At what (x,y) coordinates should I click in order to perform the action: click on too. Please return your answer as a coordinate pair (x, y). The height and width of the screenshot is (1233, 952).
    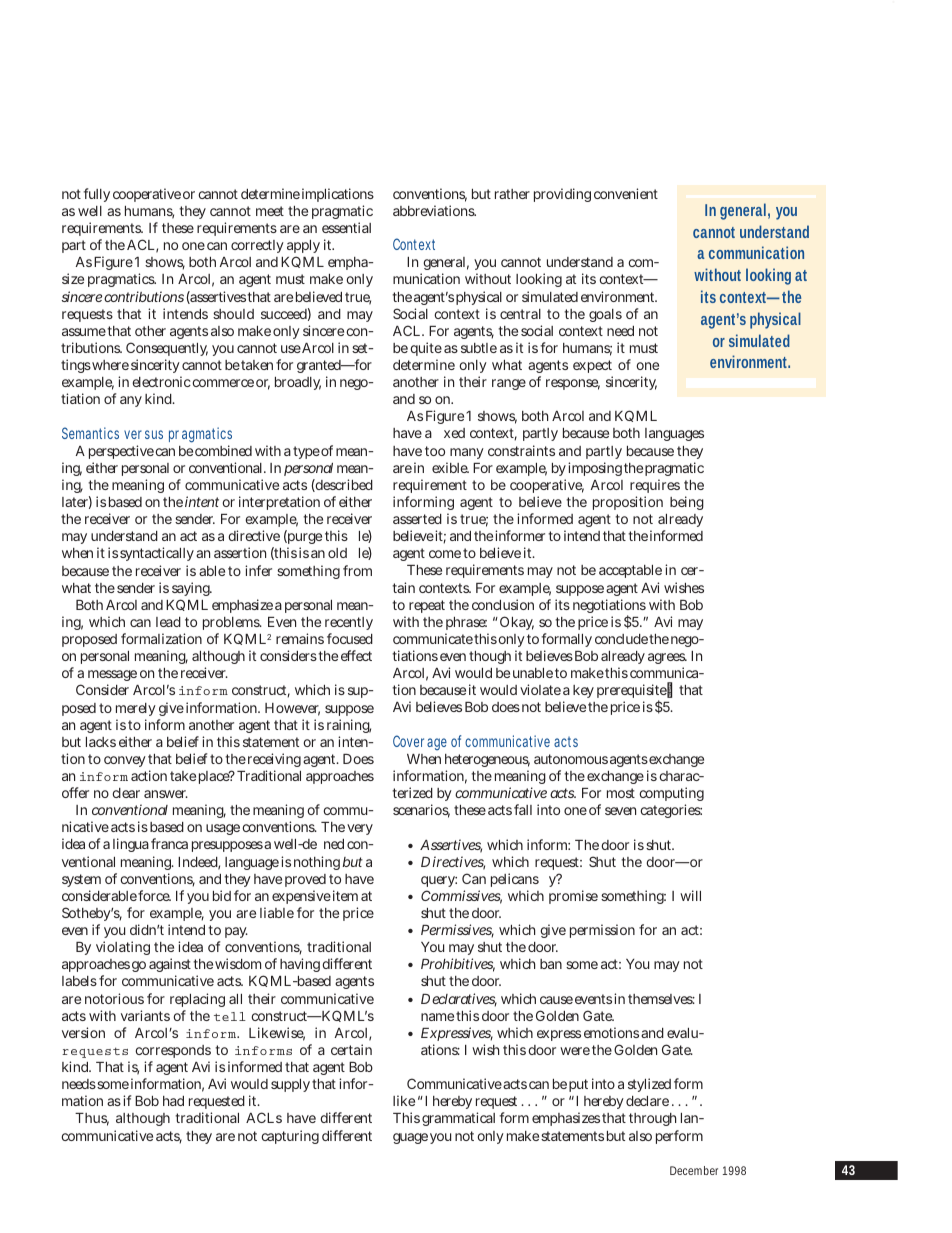
    Looking at the image, I should click on (435, 451).
